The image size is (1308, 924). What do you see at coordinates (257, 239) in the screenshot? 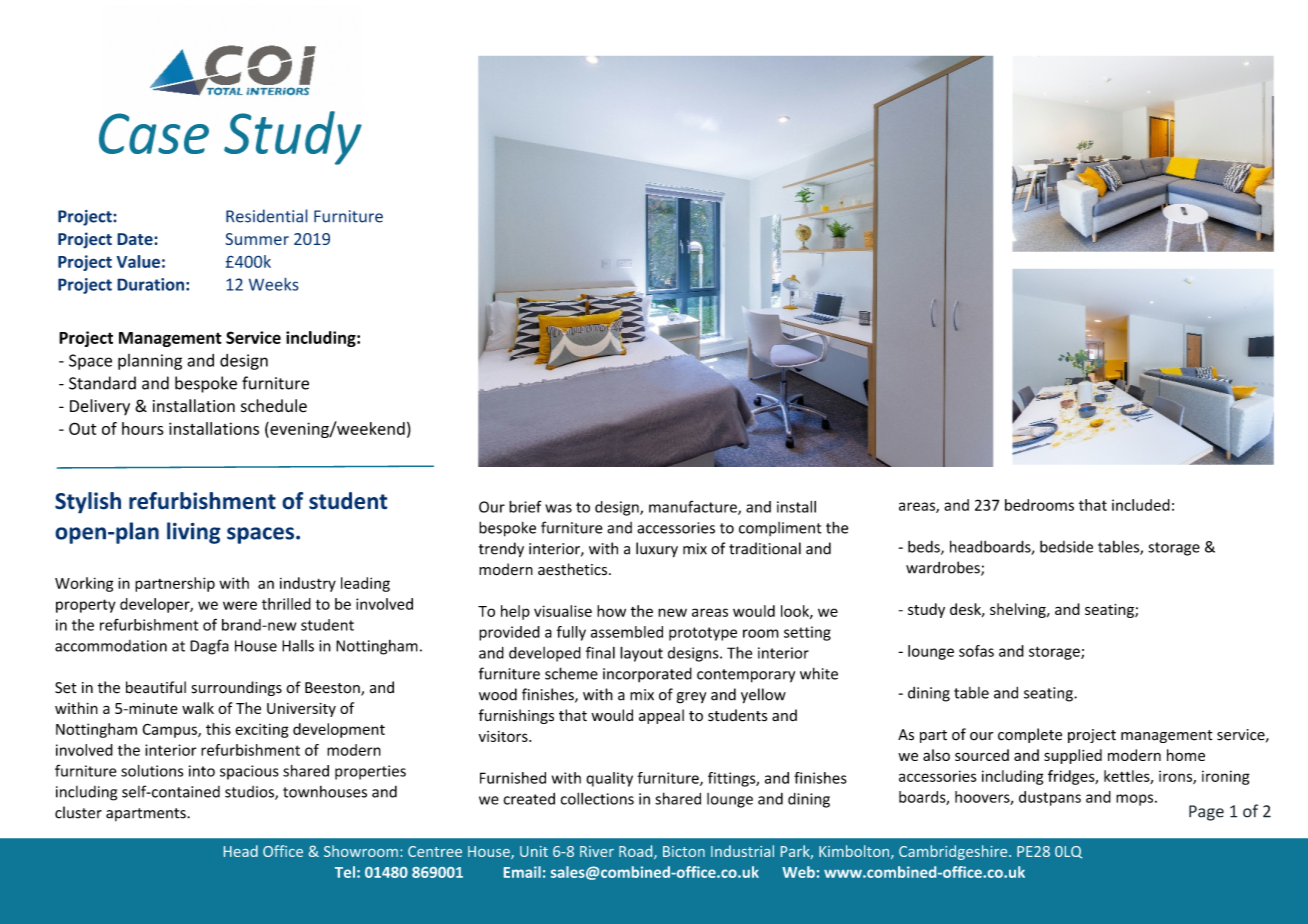
I see `Summer` at bounding box center [257, 239].
